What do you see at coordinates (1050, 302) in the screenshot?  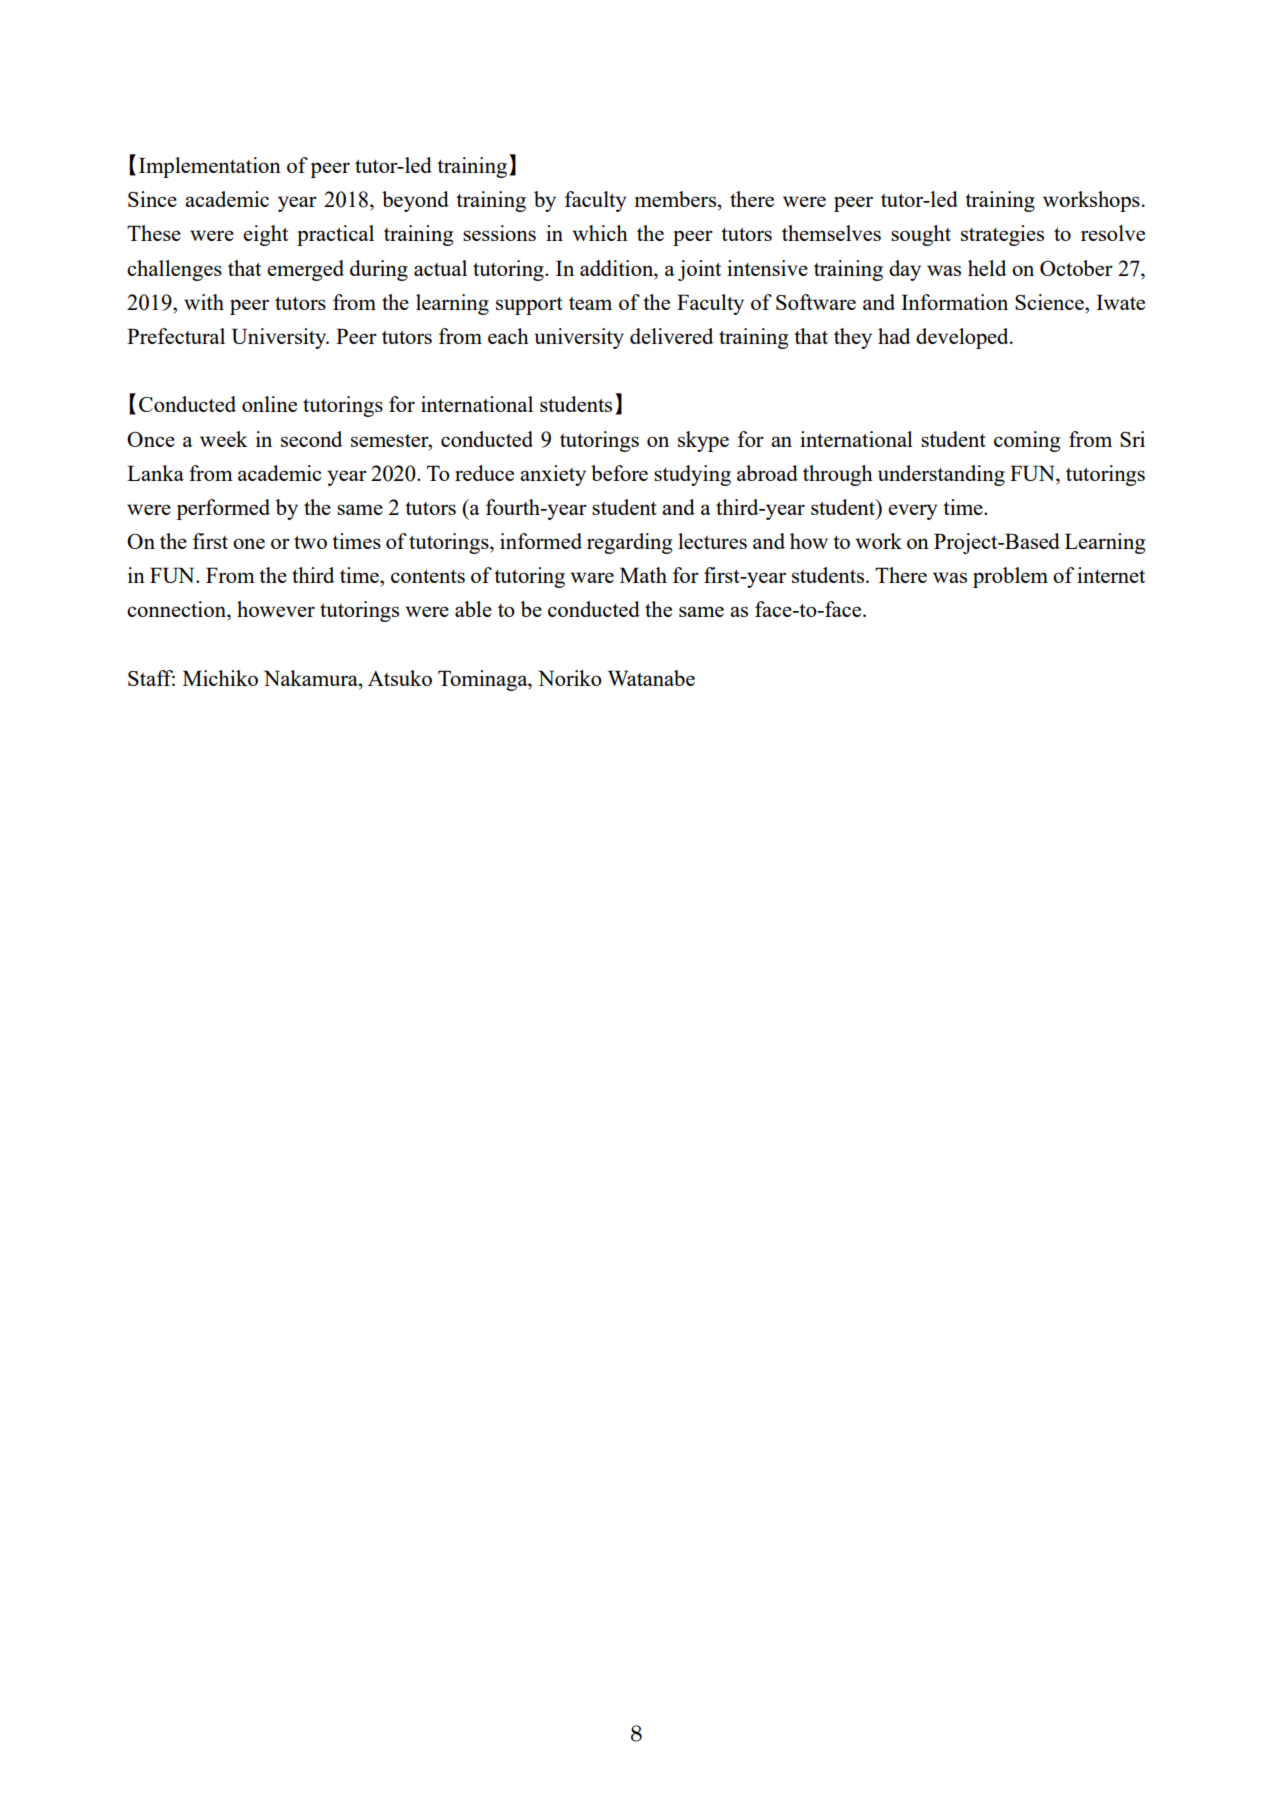 I see `Science` at bounding box center [1050, 302].
